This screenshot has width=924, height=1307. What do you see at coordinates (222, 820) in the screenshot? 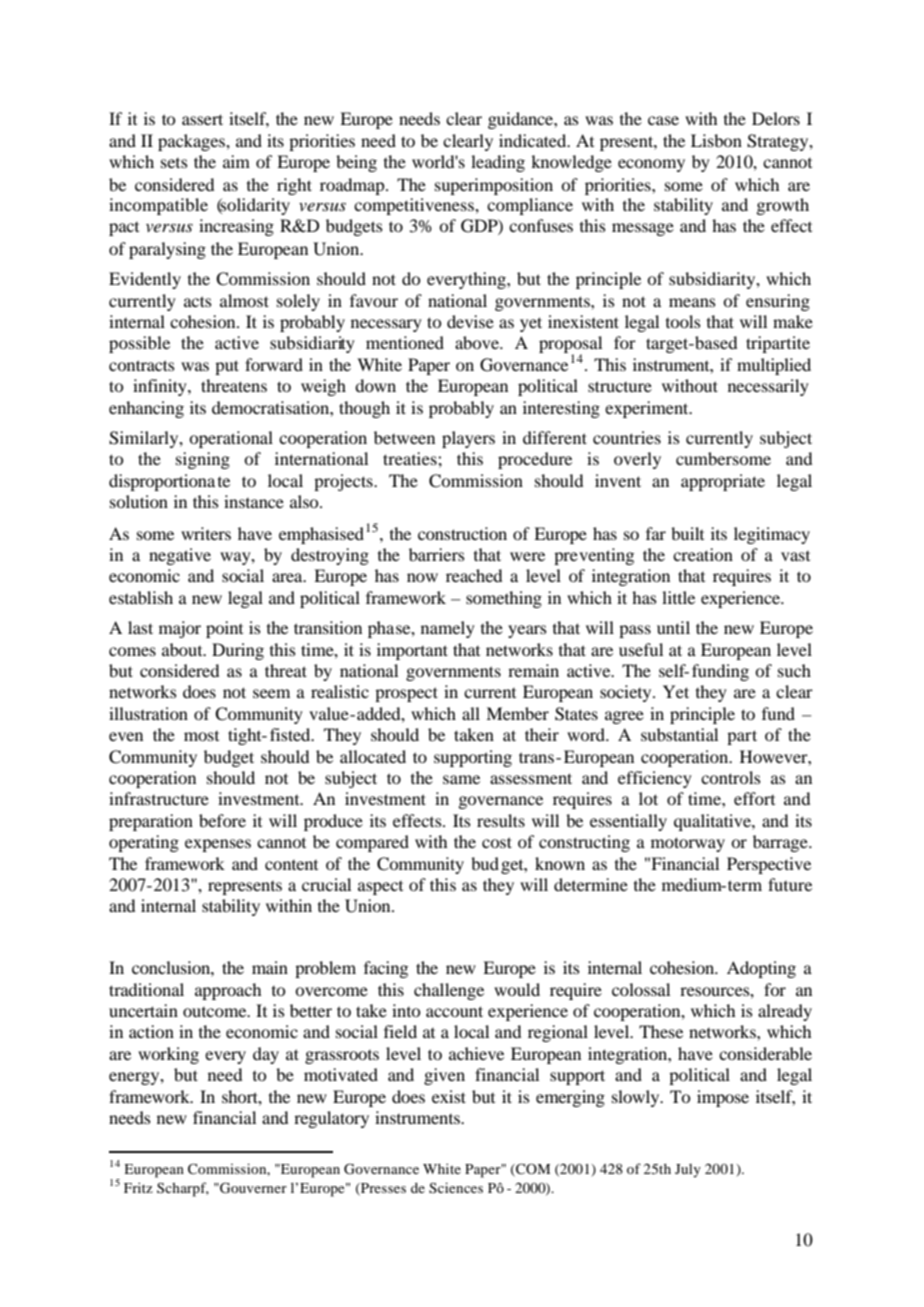
I see `before` at bounding box center [222, 820].
